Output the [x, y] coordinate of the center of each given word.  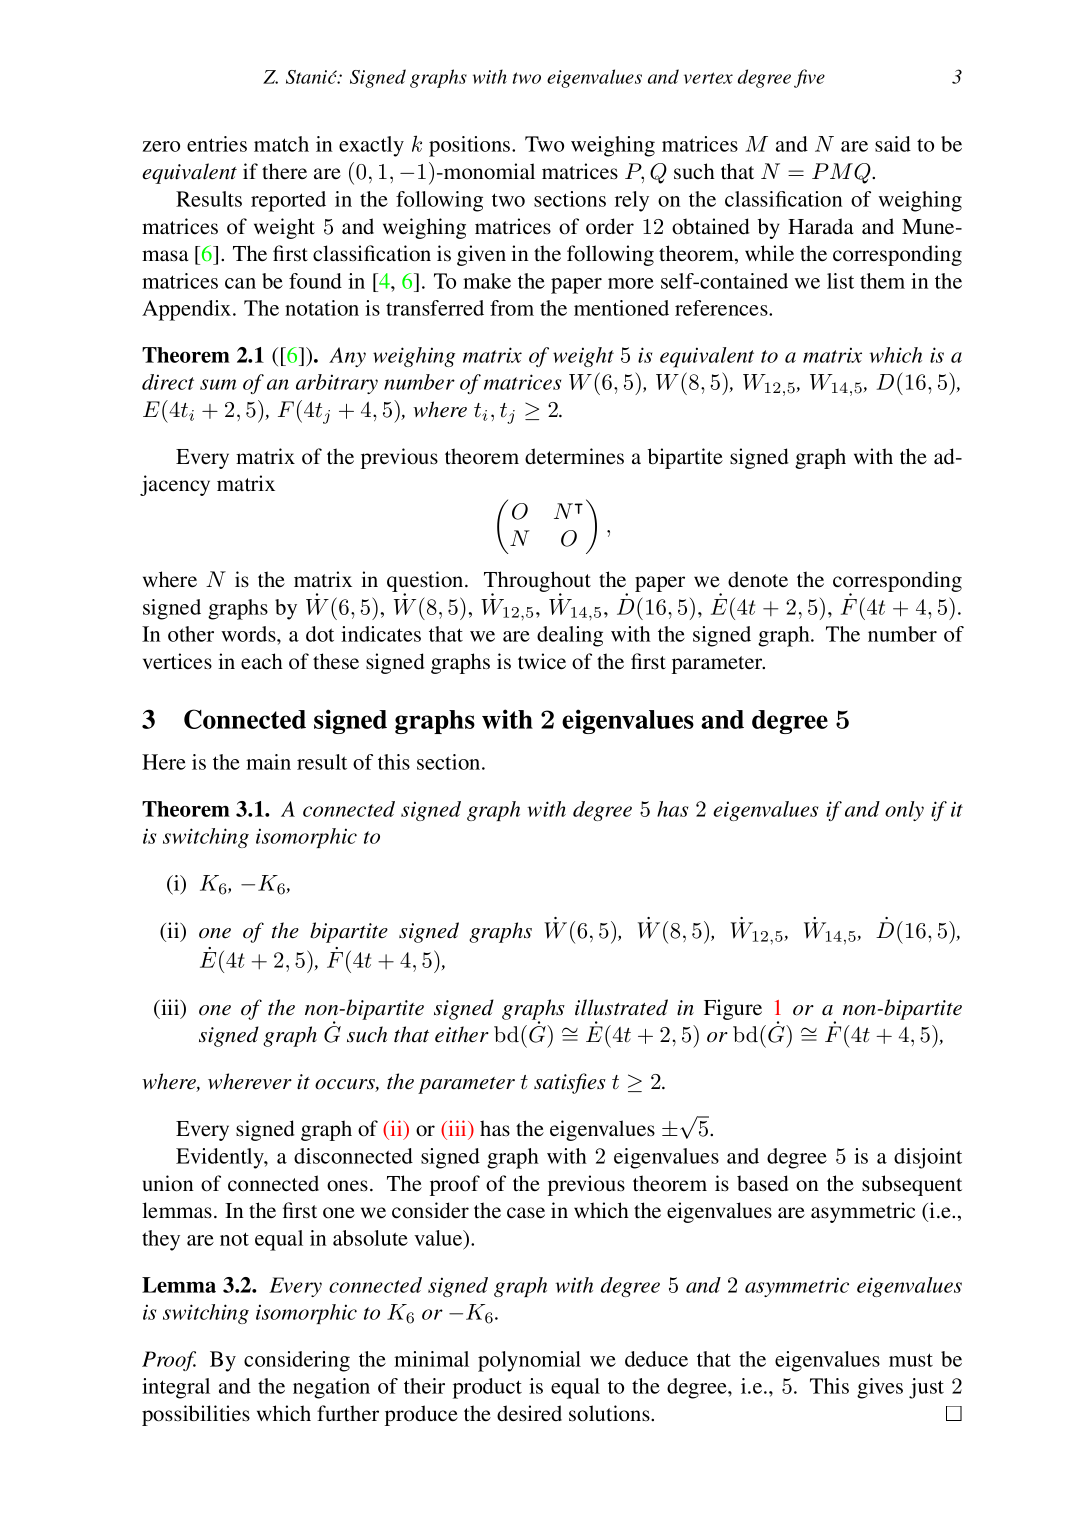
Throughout [537, 583]
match [281, 144]
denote [758, 579]
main [268, 762]
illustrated [621, 1007]
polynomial [529, 1361]
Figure [733, 1009]
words [249, 634]
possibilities [196, 1415]
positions [471, 146]
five [809, 78]
